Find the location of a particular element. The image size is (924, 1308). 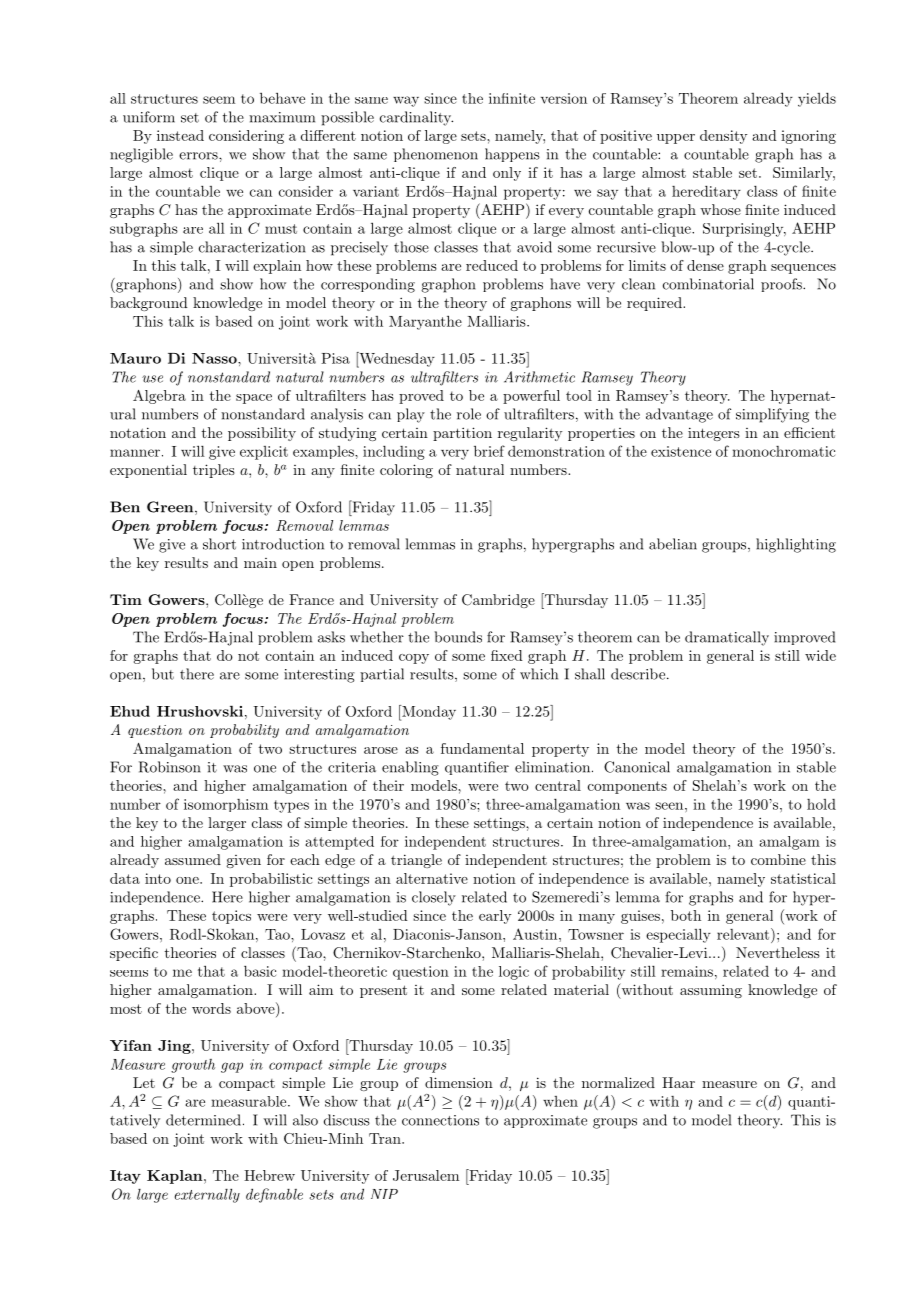

phenomenon is located at coordinates (436, 155).
